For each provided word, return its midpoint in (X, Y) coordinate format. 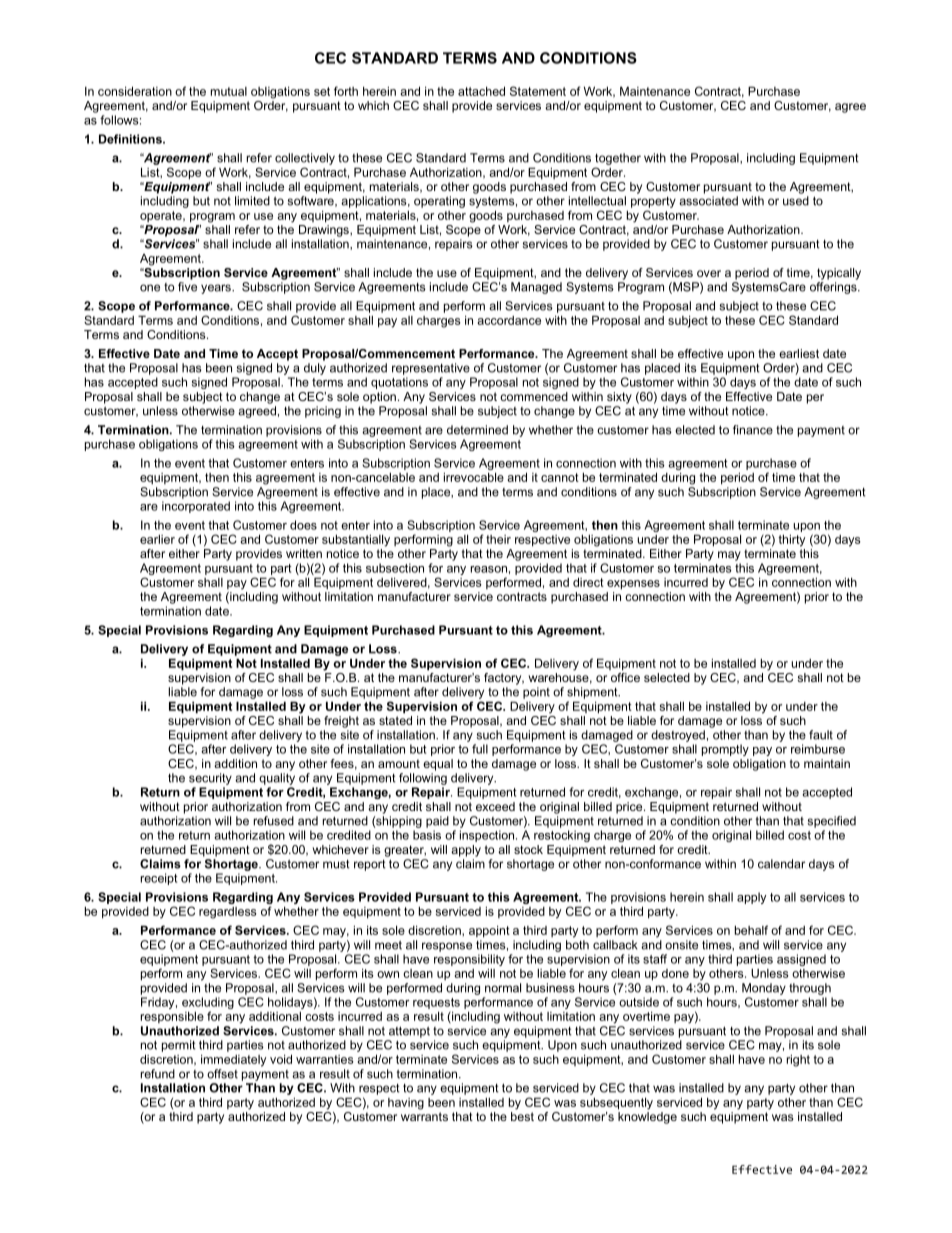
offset (222, 1074)
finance (753, 430)
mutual (229, 91)
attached (481, 91)
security (210, 779)
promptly (725, 750)
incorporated (196, 507)
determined (477, 430)
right (798, 1061)
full (480, 749)
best (522, 1116)
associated (708, 201)
